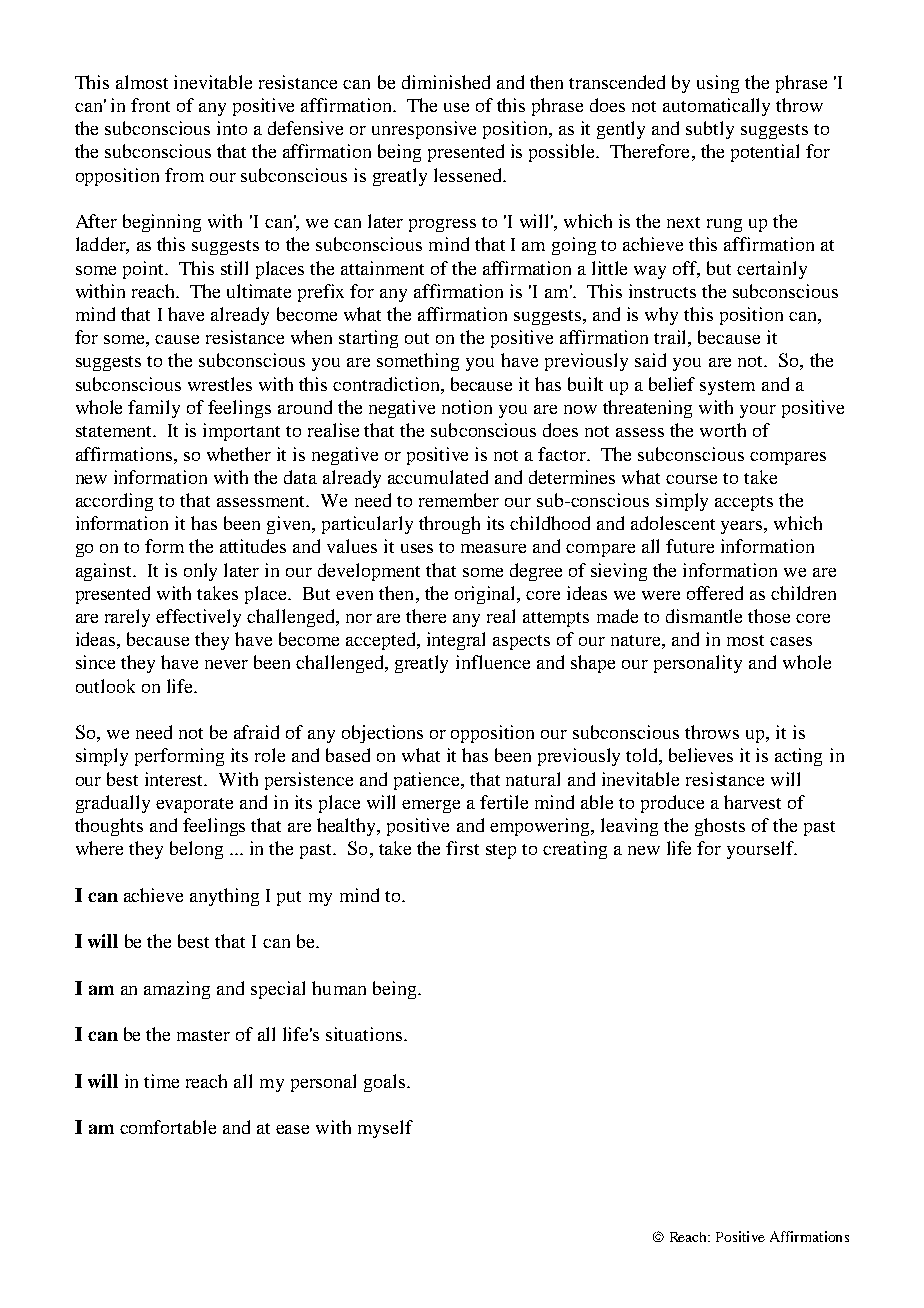 The height and width of the screenshot is (1308, 924). What do you see at coordinates (424, 130) in the screenshot?
I see `unresponsive` at bounding box center [424, 130].
